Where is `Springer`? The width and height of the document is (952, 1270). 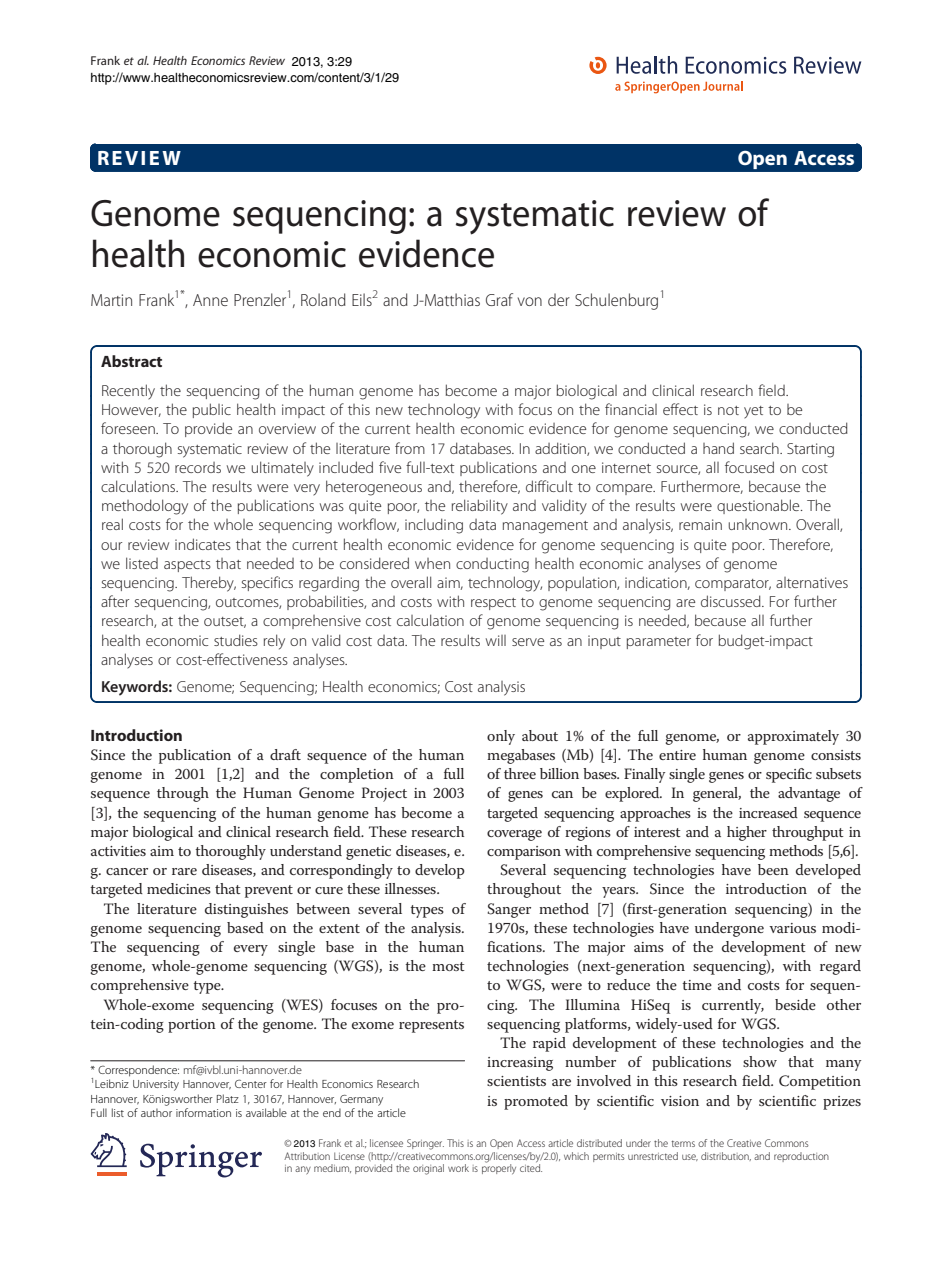
Springer is located at coordinates (425, 1144).
